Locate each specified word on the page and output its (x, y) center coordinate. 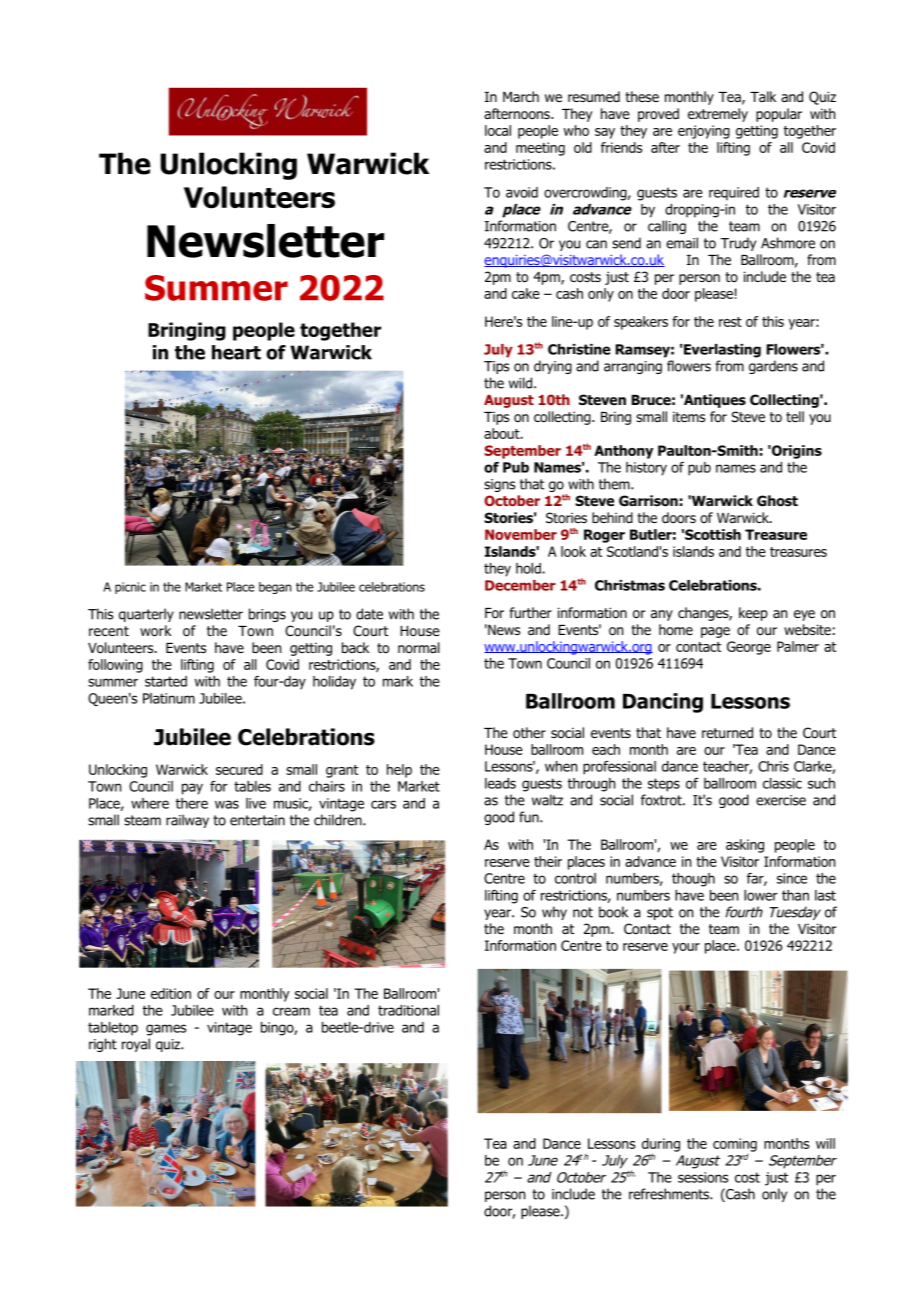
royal (136, 1045)
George (749, 648)
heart (236, 352)
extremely (718, 115)
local (498, 130)
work (155, 631)
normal (419, 648)
